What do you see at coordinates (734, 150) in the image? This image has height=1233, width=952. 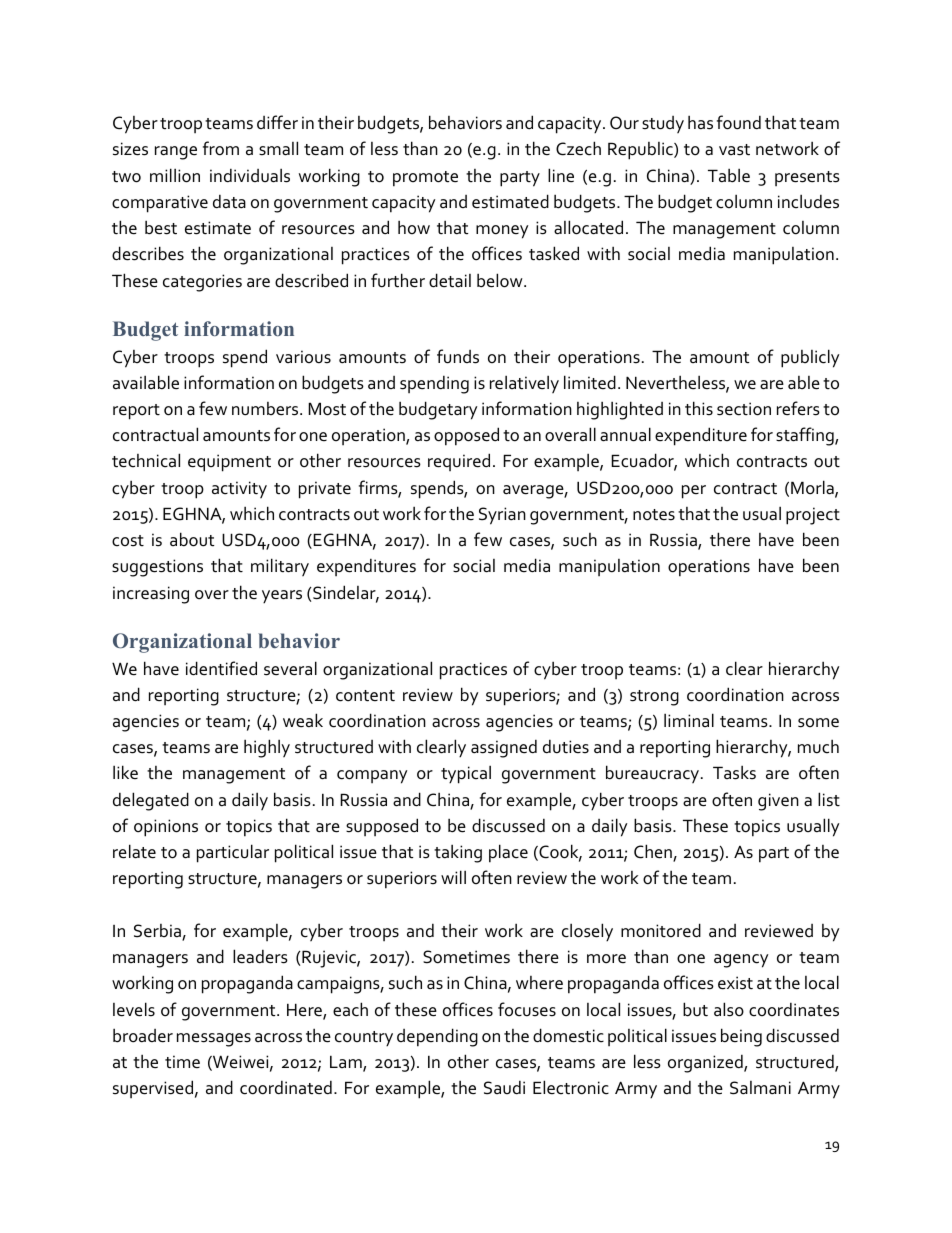 I see `vast` at bounding box center [734, 150].
